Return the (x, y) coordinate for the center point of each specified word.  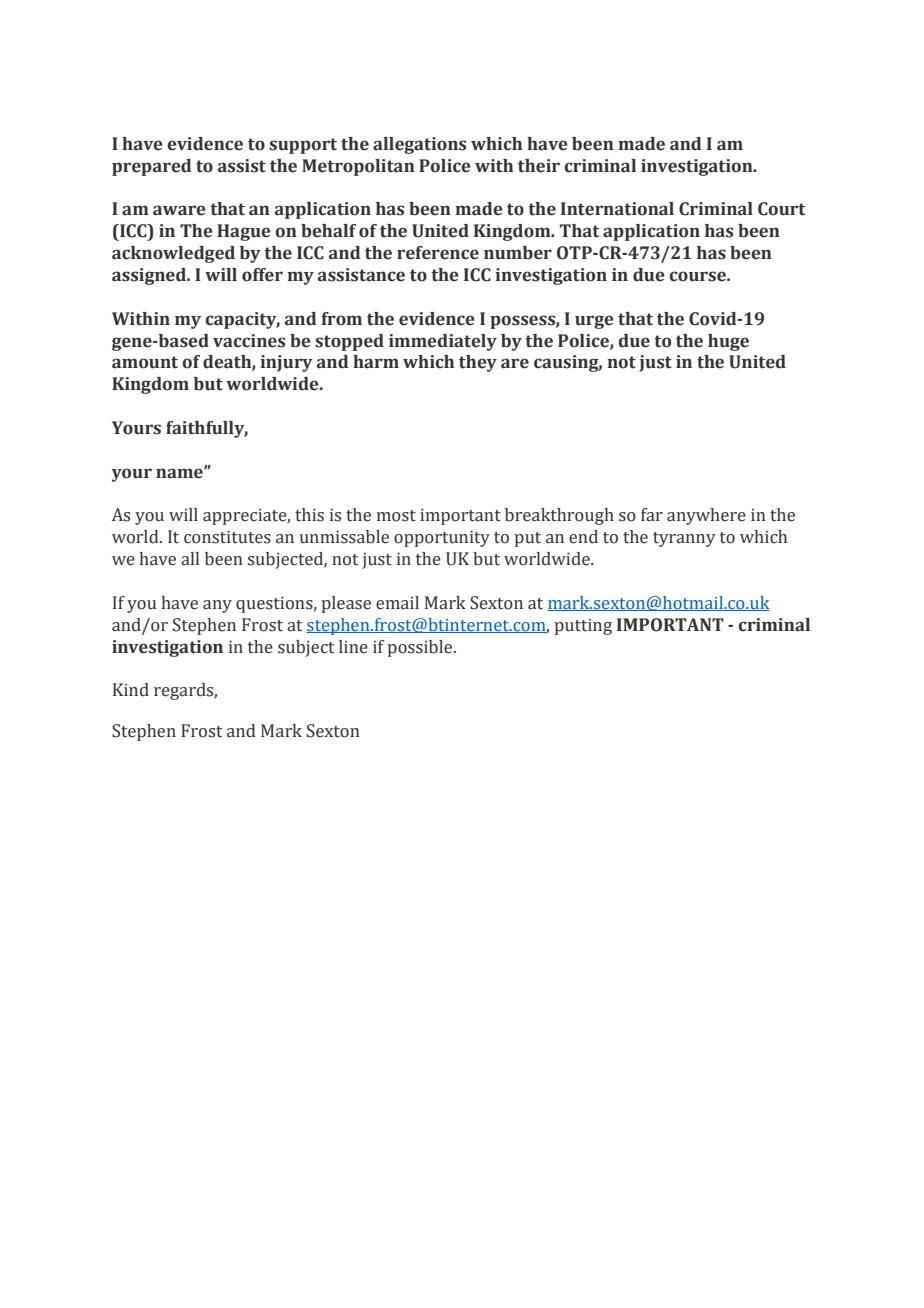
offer (262, 275)
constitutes (227, 537)
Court (781, 209)
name (180, 473)
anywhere (706, 516)
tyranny (684, 539)
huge (728, 342)
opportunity (442, 538)
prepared (151, 167)
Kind (131, 689)
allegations (419, 145)
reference (438, 253)
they (478, 363)
